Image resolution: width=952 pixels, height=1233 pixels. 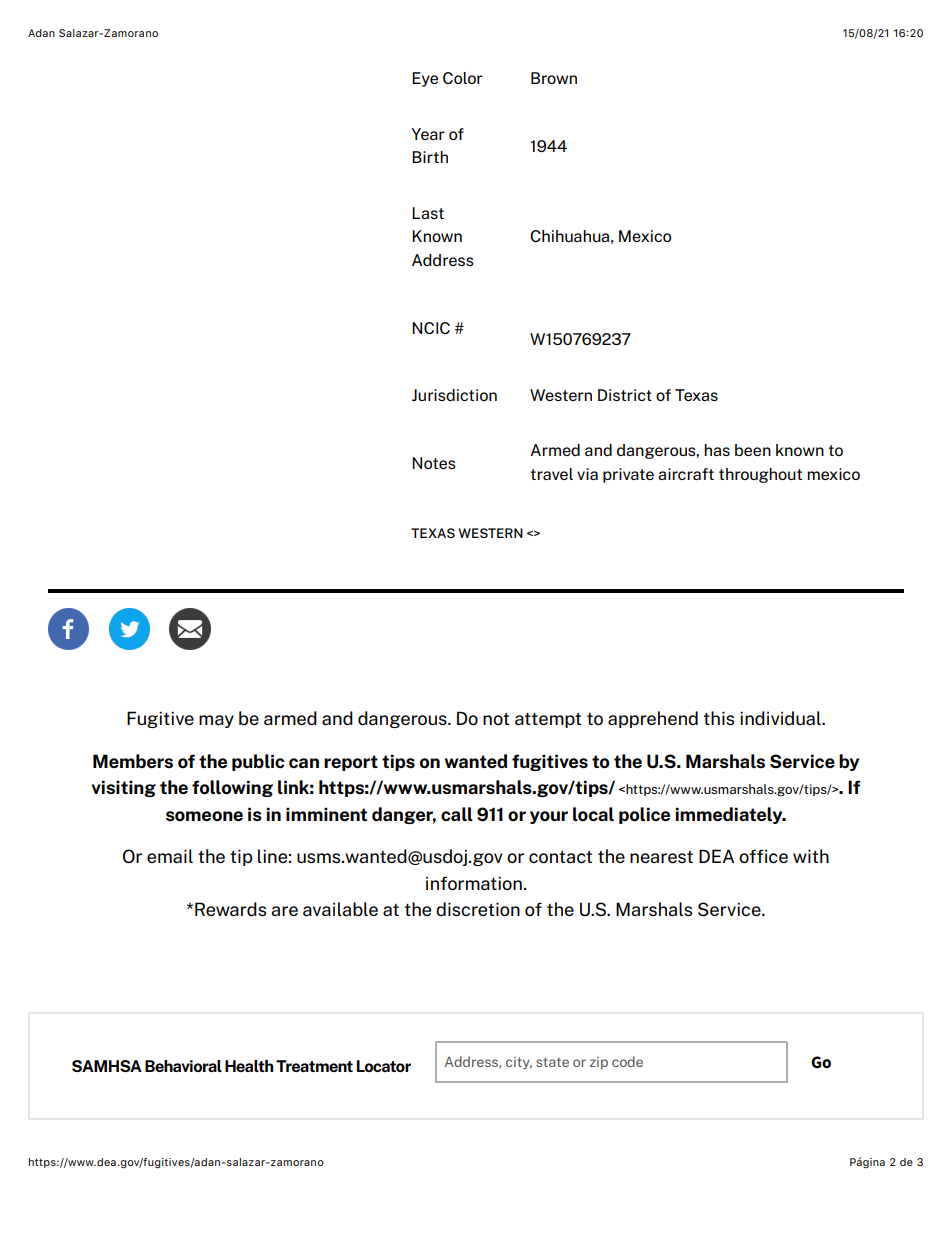 I want to click on may, so click(x=216, y=721).
